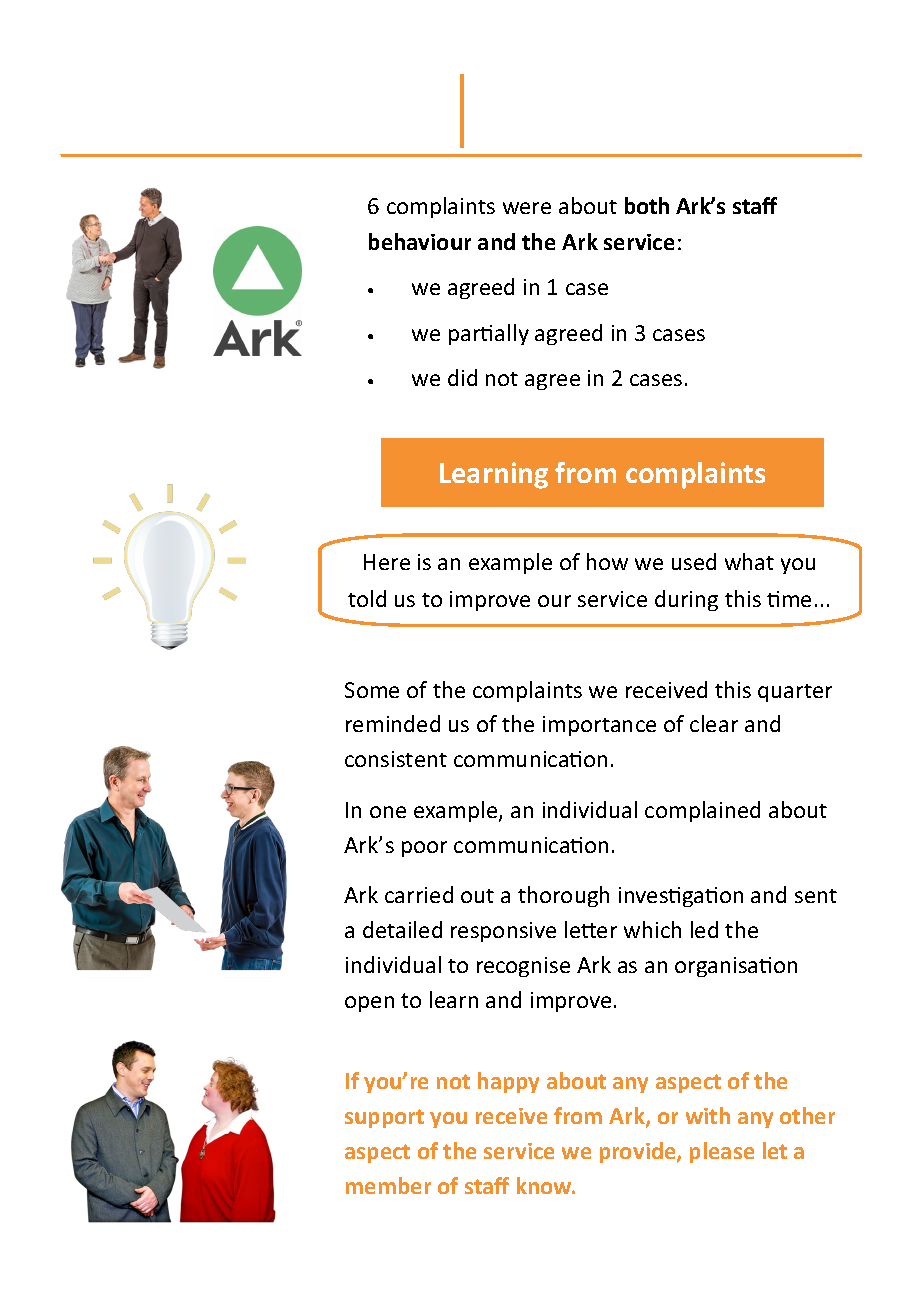 The width and height of the document is (924, 1308). Describe the element at coordinates (462, 377) in the document. I see `did` at that location.
